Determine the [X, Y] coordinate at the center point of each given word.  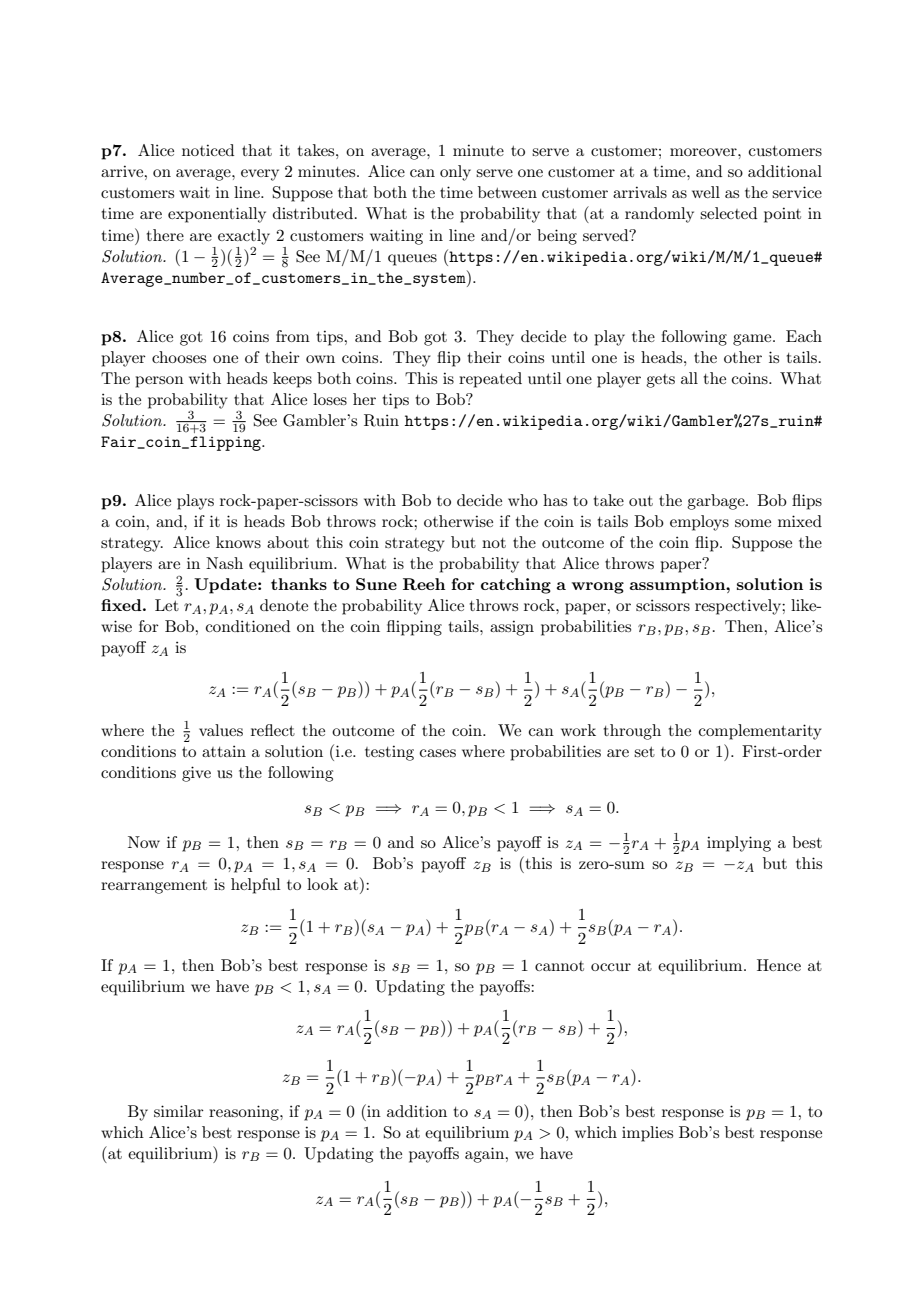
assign [512, 628]
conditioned [248, 626]
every [260, 175]
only [455, 173]
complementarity [760, 732]
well [706, 192]
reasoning [245, 1113]
